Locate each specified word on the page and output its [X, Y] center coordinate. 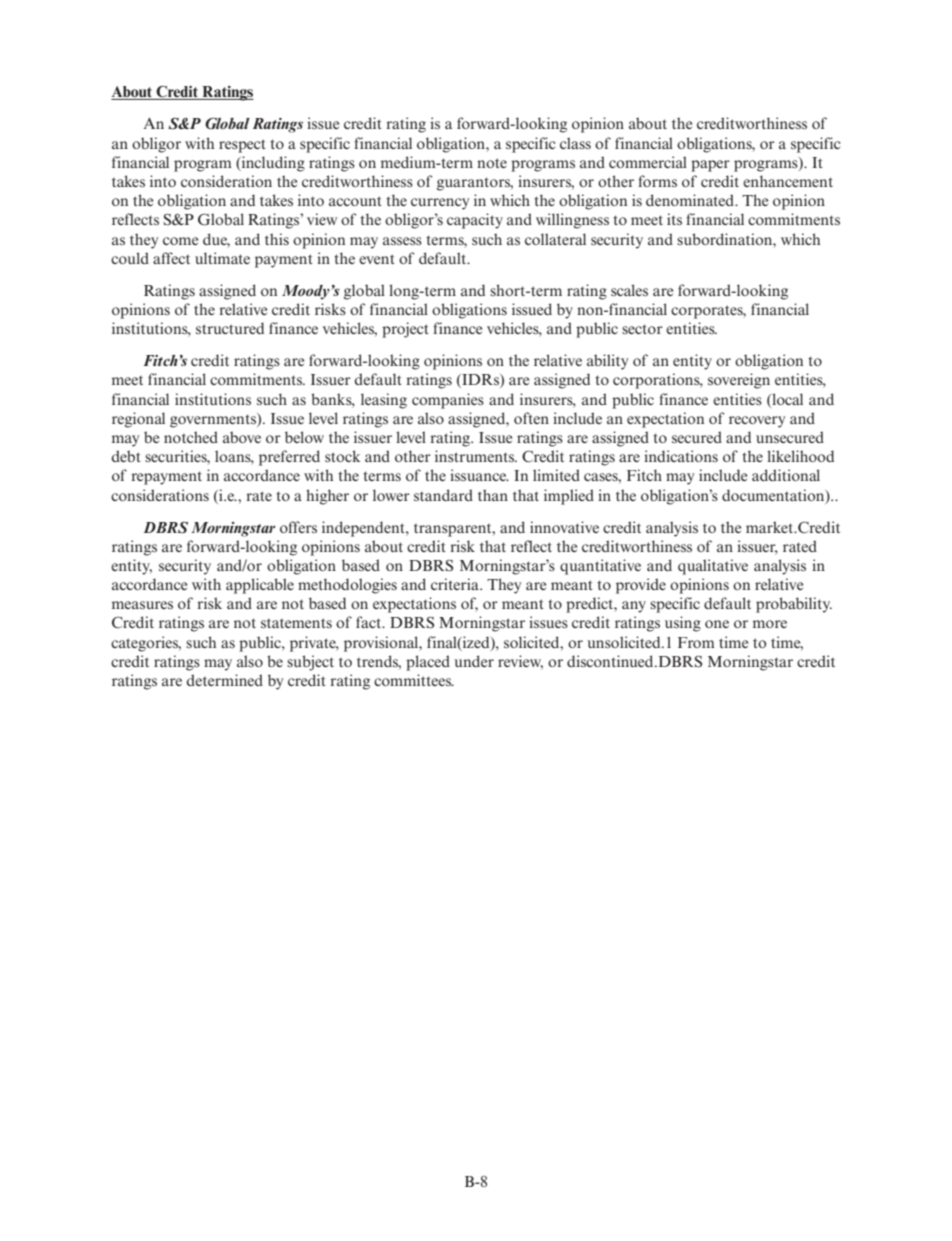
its [674, 219]
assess [402, 241]
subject [310, 663]
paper [710, 166]
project [405, 330]
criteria [456, 584]
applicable [260, 586]
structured [230, 328]
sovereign [739, 381]
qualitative [713, 567]
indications [681, 456]
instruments [476, 456]
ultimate [222, 258]
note [492, 163]
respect [242, 146]
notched [191, 437]
